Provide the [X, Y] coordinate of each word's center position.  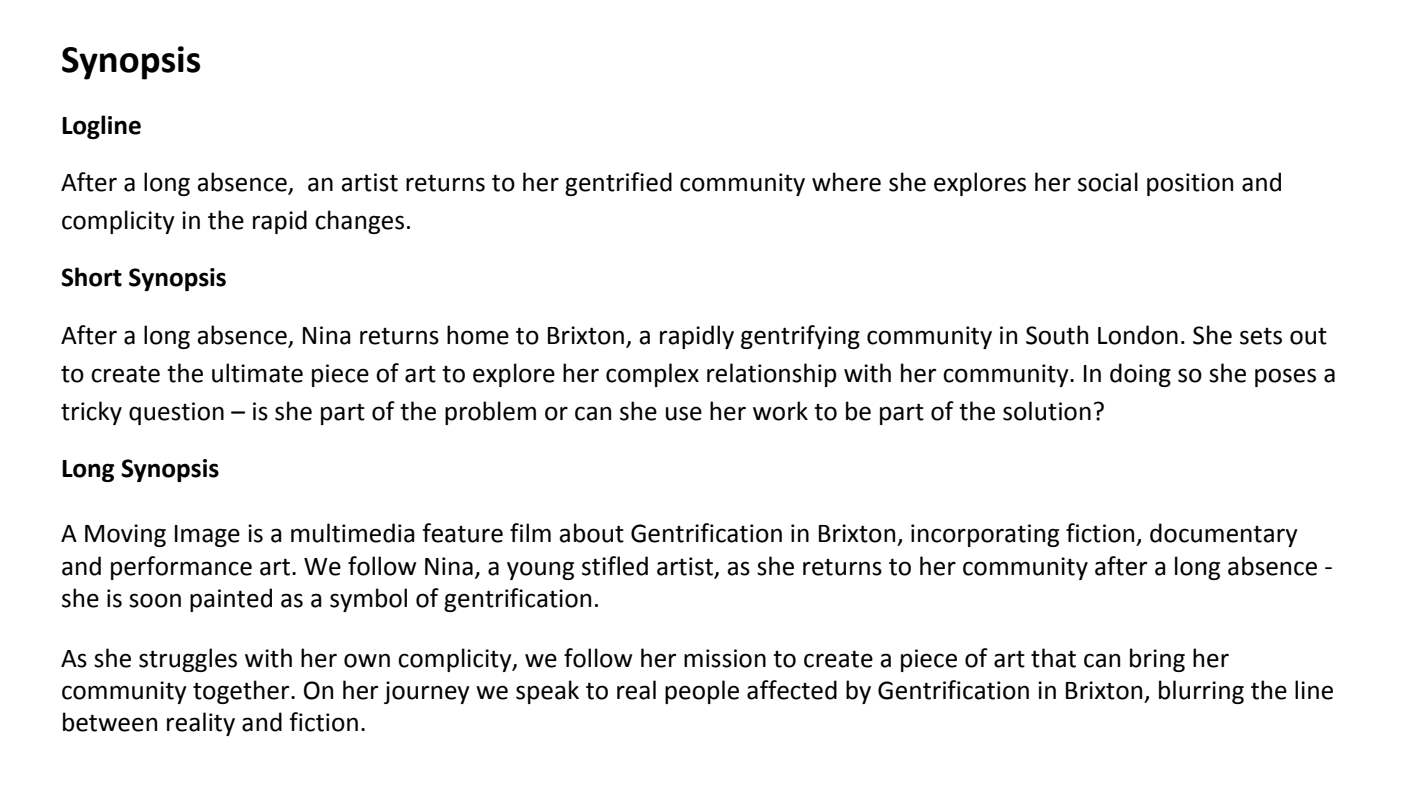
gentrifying [800, 337]
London [1138, 335]
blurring [1201, 692]
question [176, 413]
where [846, 182]
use [684, 413]
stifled [615, 566]
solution [1047, 411]
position [1190, 184]
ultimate [257, 373]
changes [359, 222]
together [242, 692]
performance [181, 568]
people [702, 692]
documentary [1224, 535]
